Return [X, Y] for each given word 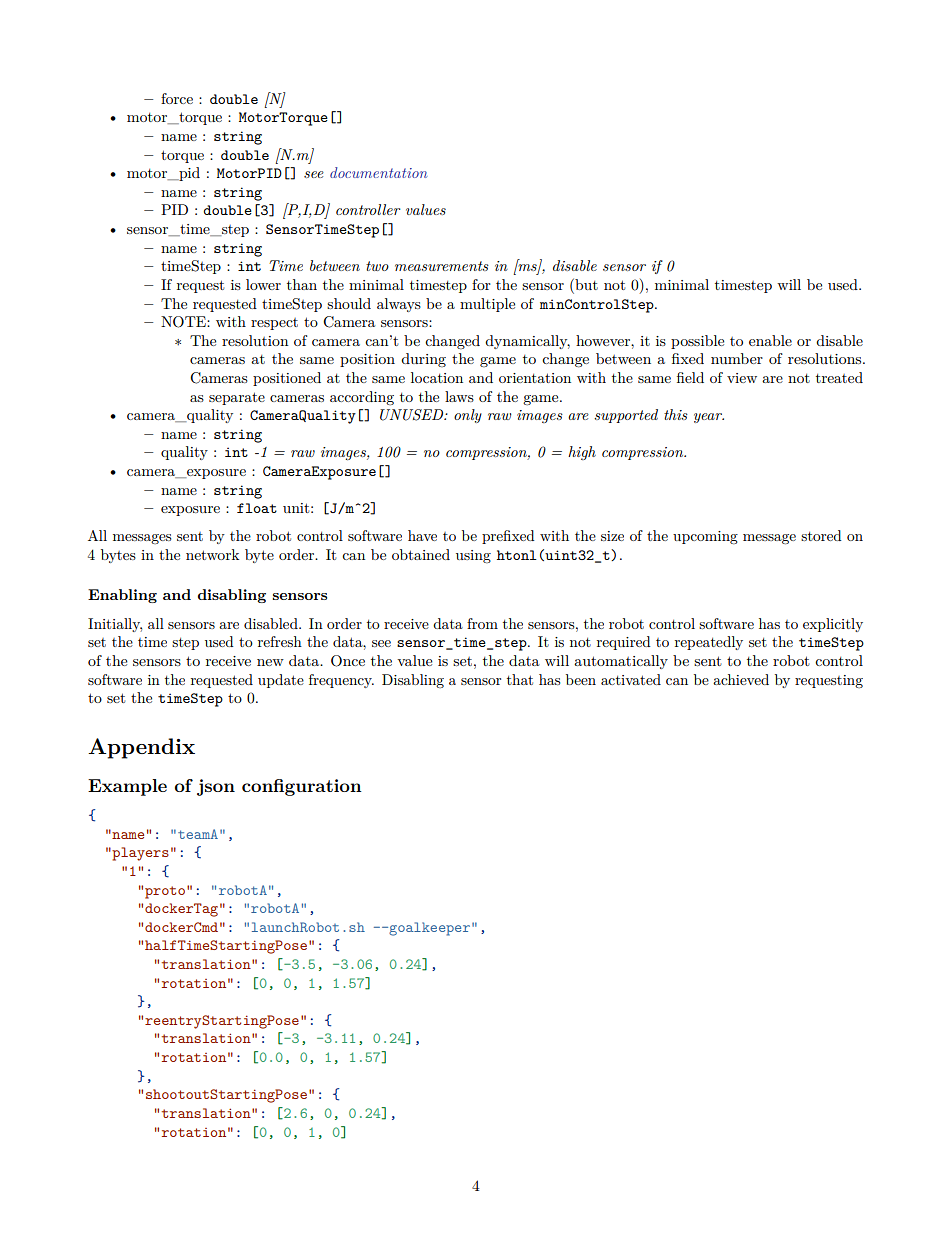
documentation [378, 172]
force [177, 98]
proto [165, 892]
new [270, 662]
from [482, 623]
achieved [741, 679]
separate [237, 398]
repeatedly [709, 643]
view [742, 378]
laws [459, 396]
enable [770, 340]
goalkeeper [428, 929]
